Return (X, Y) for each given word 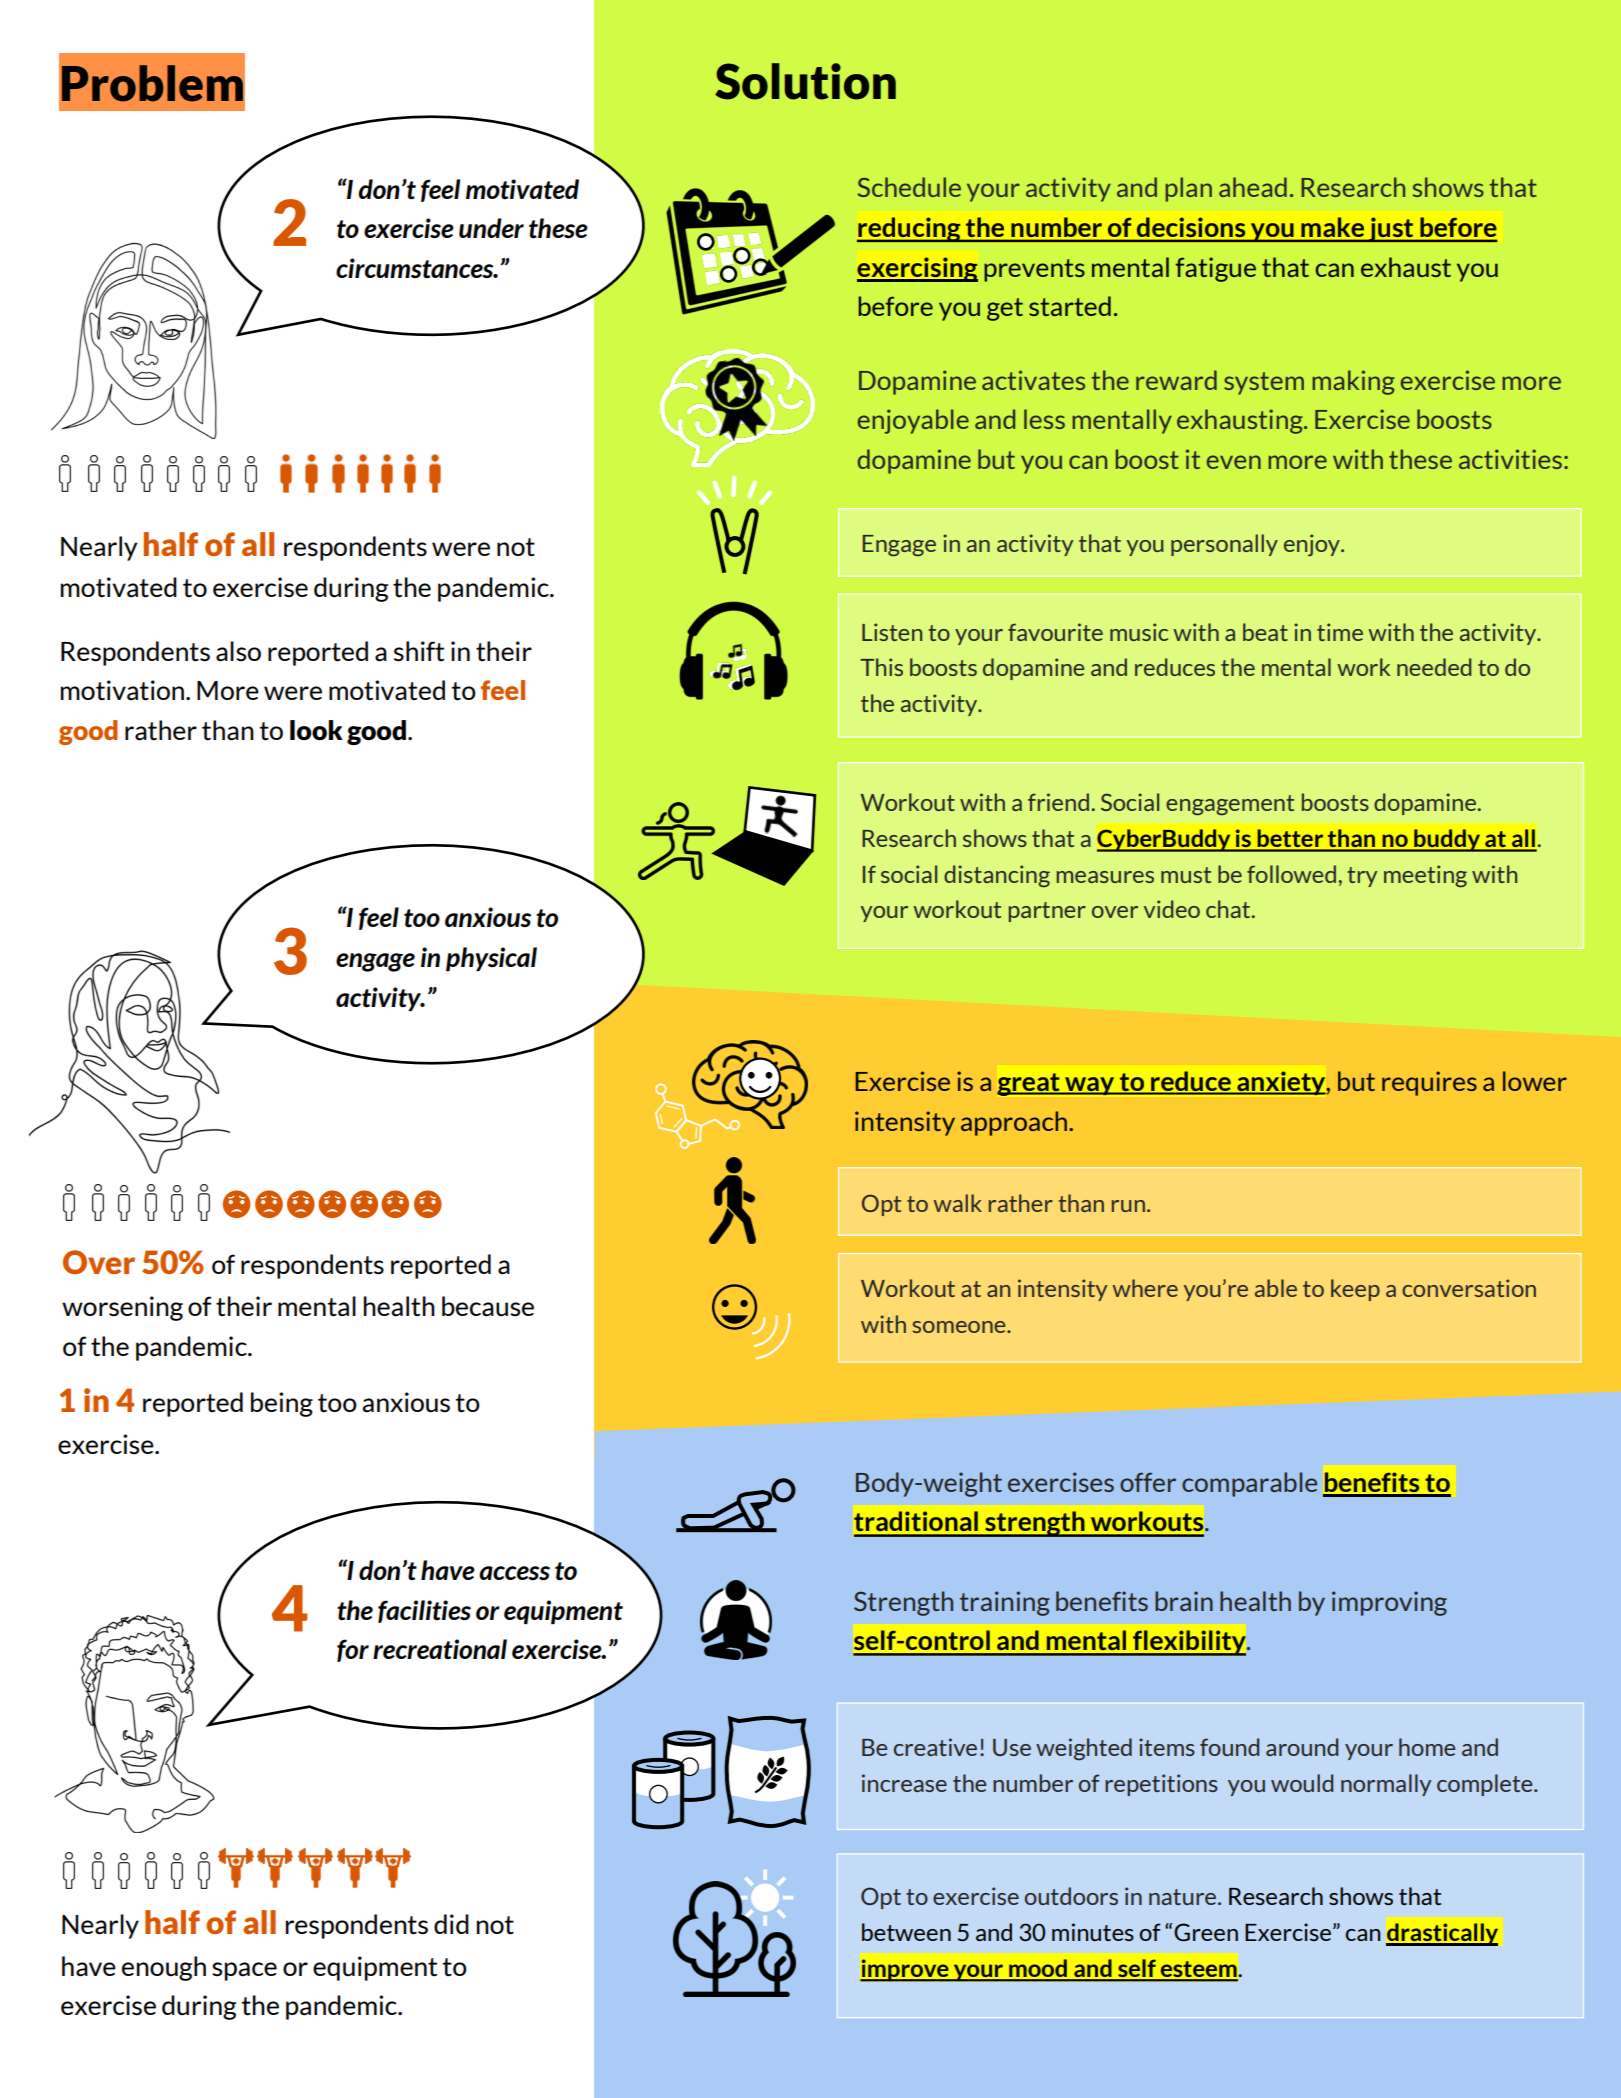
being (282, 1404)
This (881, 667)
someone (960, 1327)
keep (1355, 1290)
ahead (1253, 187)
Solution (805, 81)
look (316, 730)
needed (1434, 667)
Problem (152, 83)
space (244, 1971)
